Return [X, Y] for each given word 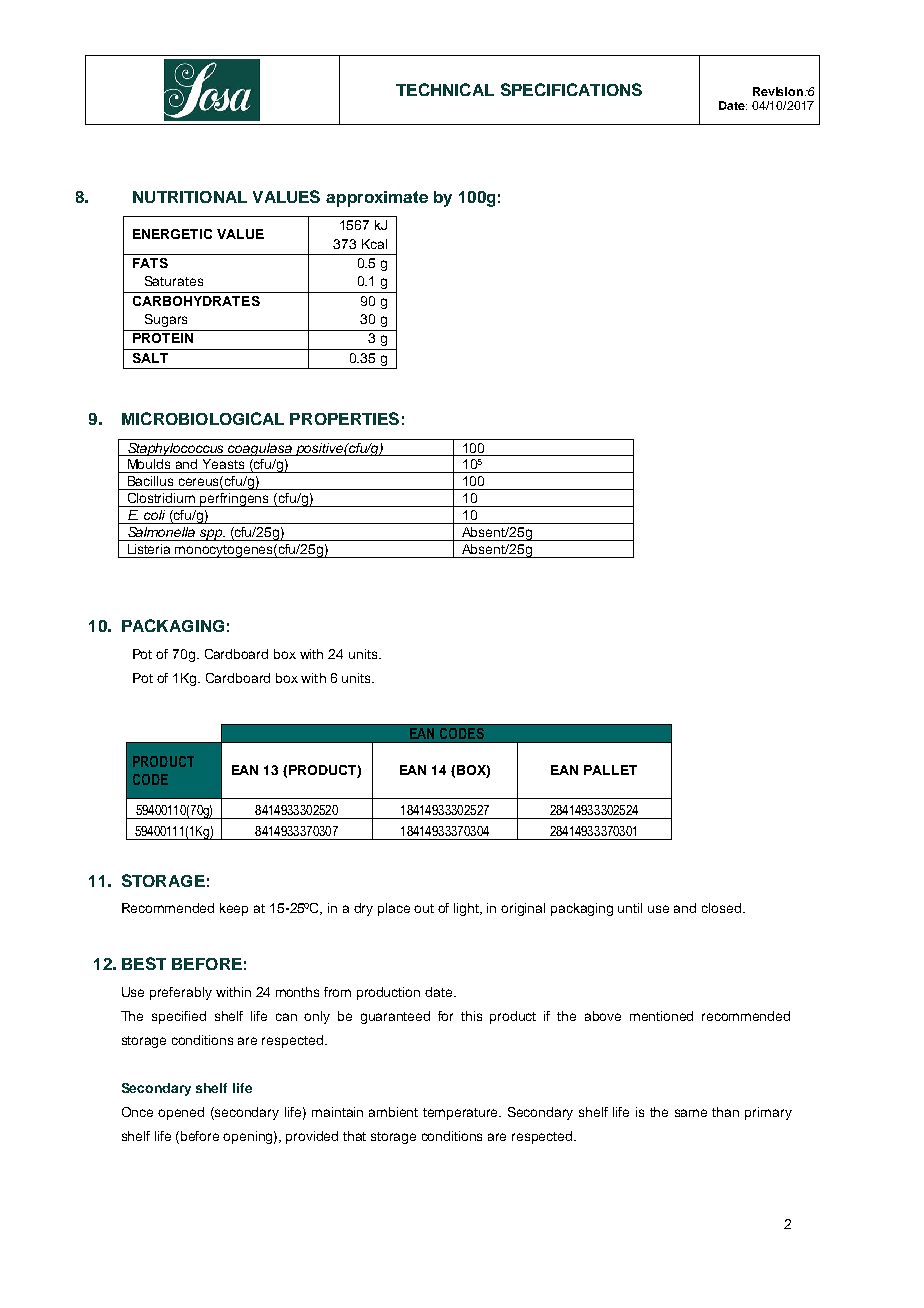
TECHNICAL [445, 89]
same [691, 1113]
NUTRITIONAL [190, 197]
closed [721, 908]
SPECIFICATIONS [571, 89]
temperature [462, 1114]
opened [181, 1113]
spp [211, 535]
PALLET [610, 770]
